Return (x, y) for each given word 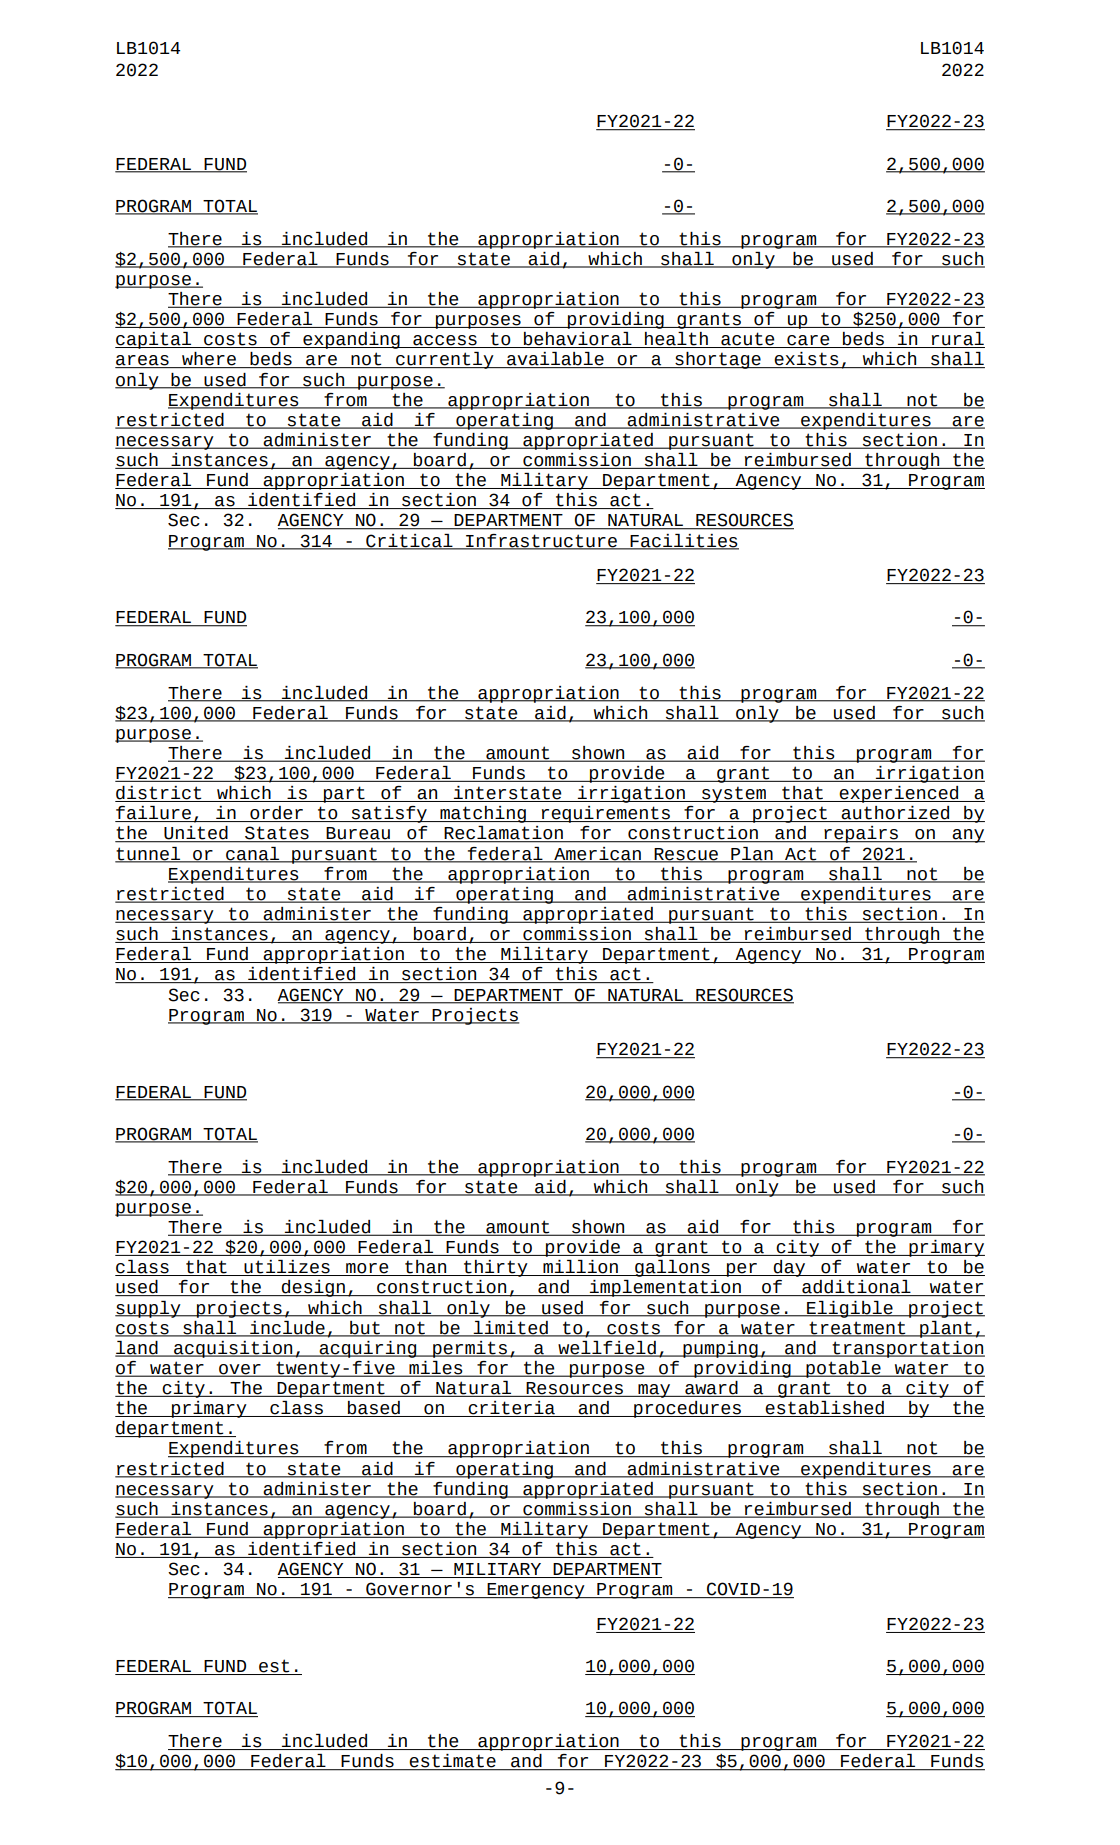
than (426, 1268)
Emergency (536, 1591)
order (276, 814)
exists (807, 360)
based (374, 1409)
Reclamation (504, 834)
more (367, 1269)
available (555, 360)
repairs (861, 834)
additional (856, 1288)
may (654, 1391)
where (209, 360)
